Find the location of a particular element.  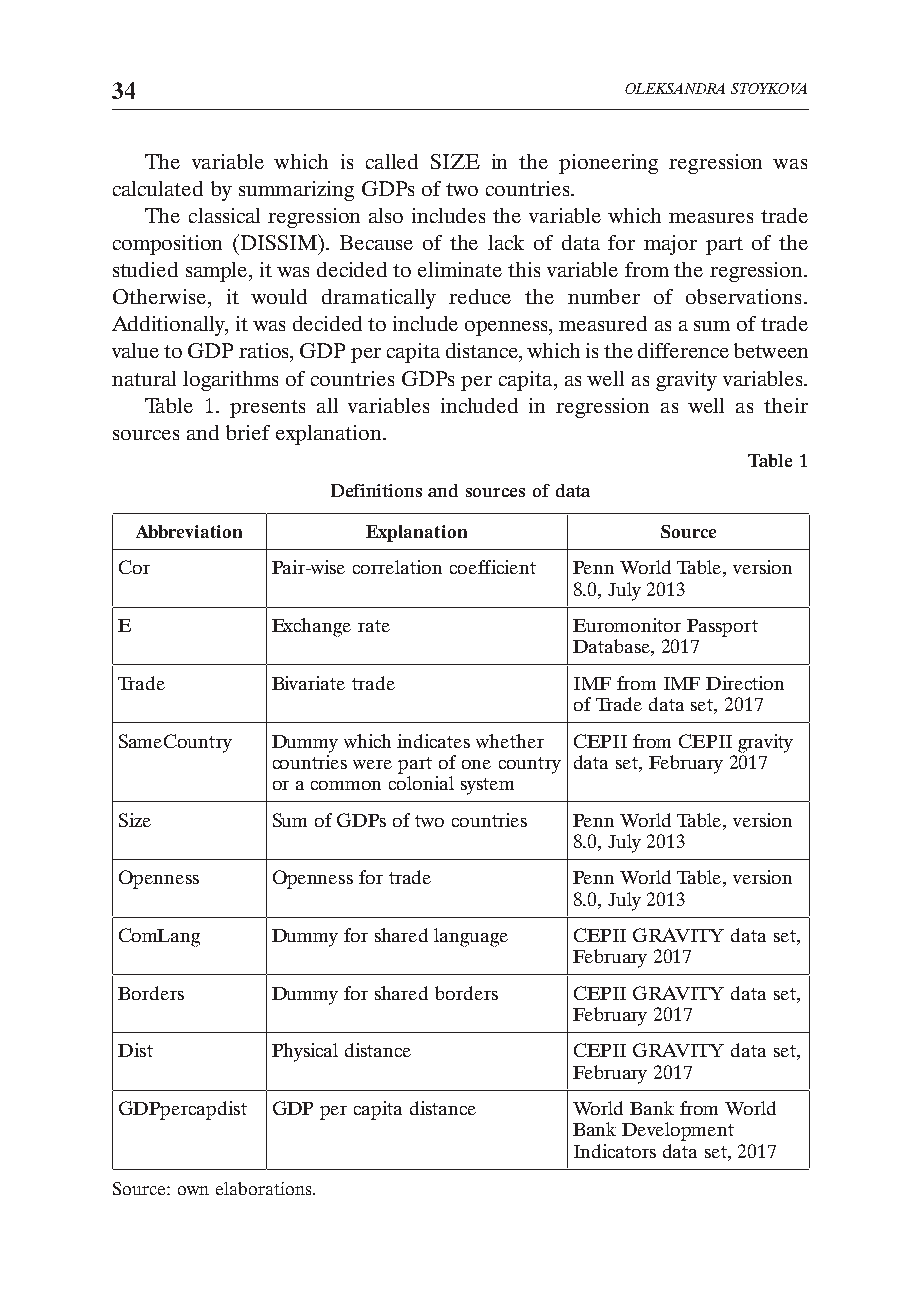

Bivariate is located at coordinates (308, 683).
